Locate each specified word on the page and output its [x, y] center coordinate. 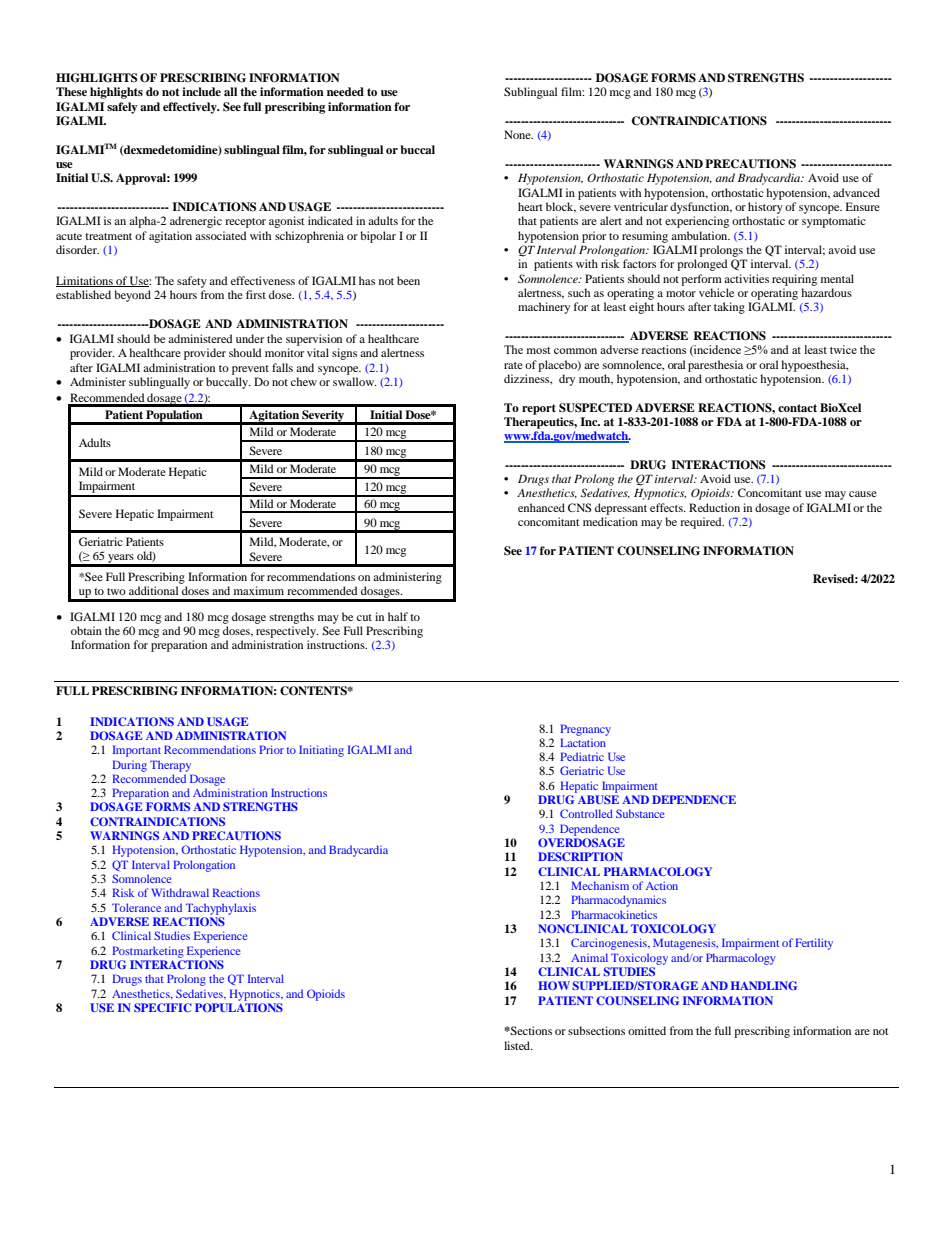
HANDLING [764, 985]
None [518, 134]
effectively [191, 108]
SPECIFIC [163, 1007]
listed [518, 1045]
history [765, 208]
